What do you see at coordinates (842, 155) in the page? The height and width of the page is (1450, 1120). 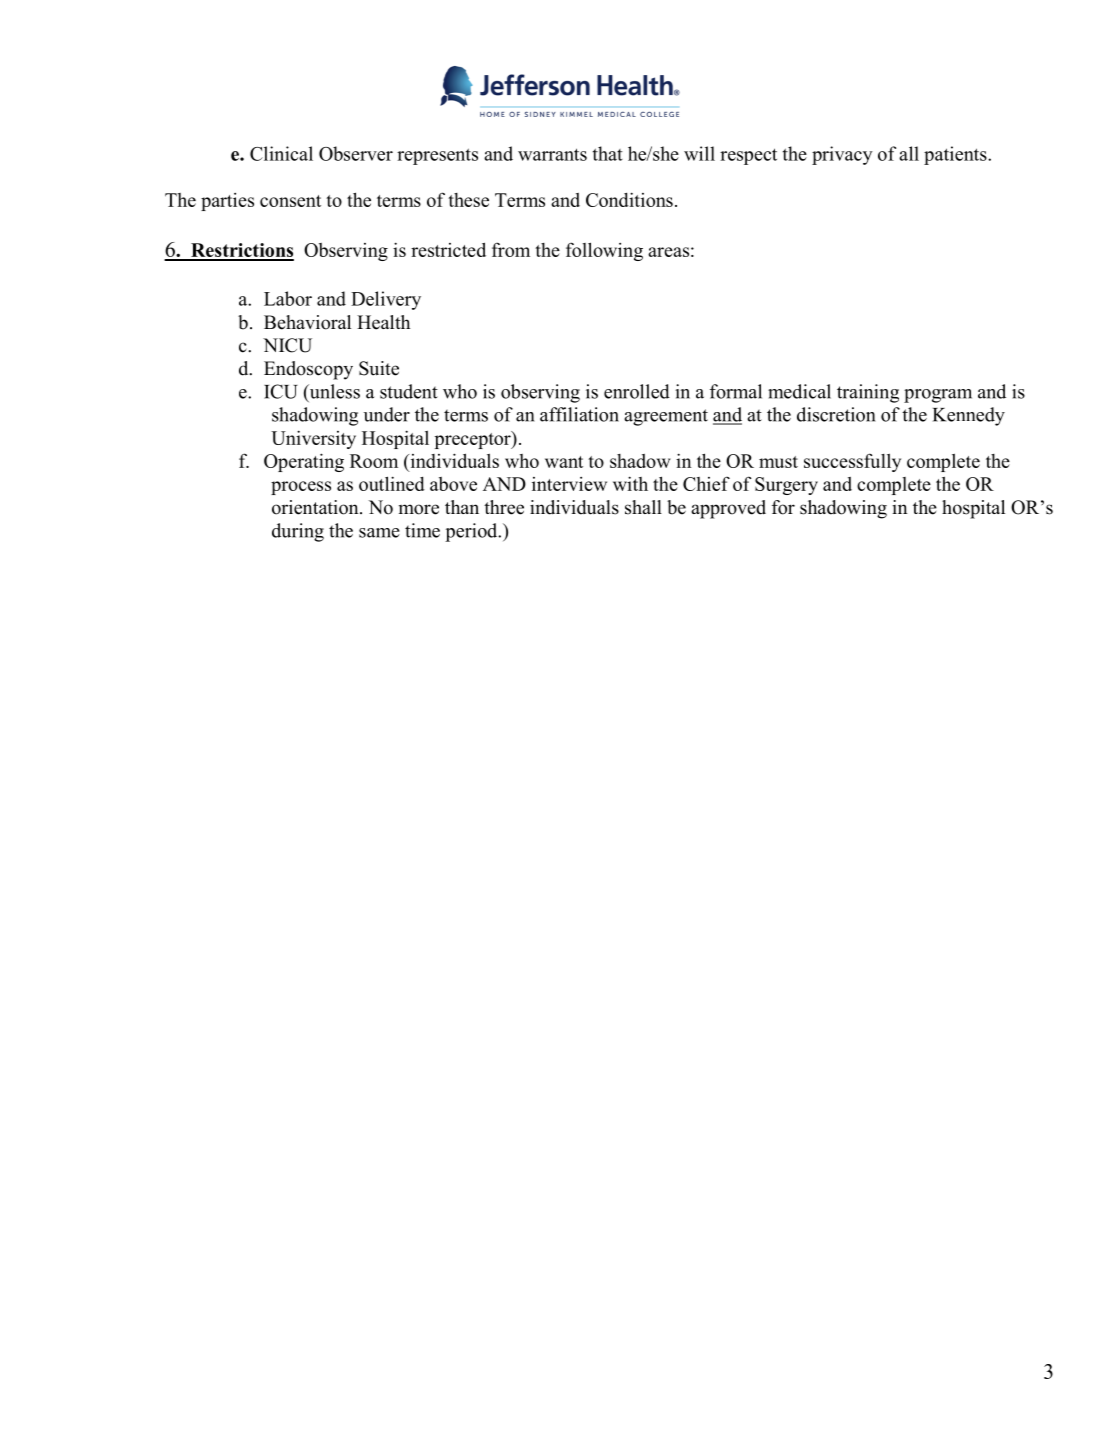 I see `privacy` at bounding box center [842, 155].
